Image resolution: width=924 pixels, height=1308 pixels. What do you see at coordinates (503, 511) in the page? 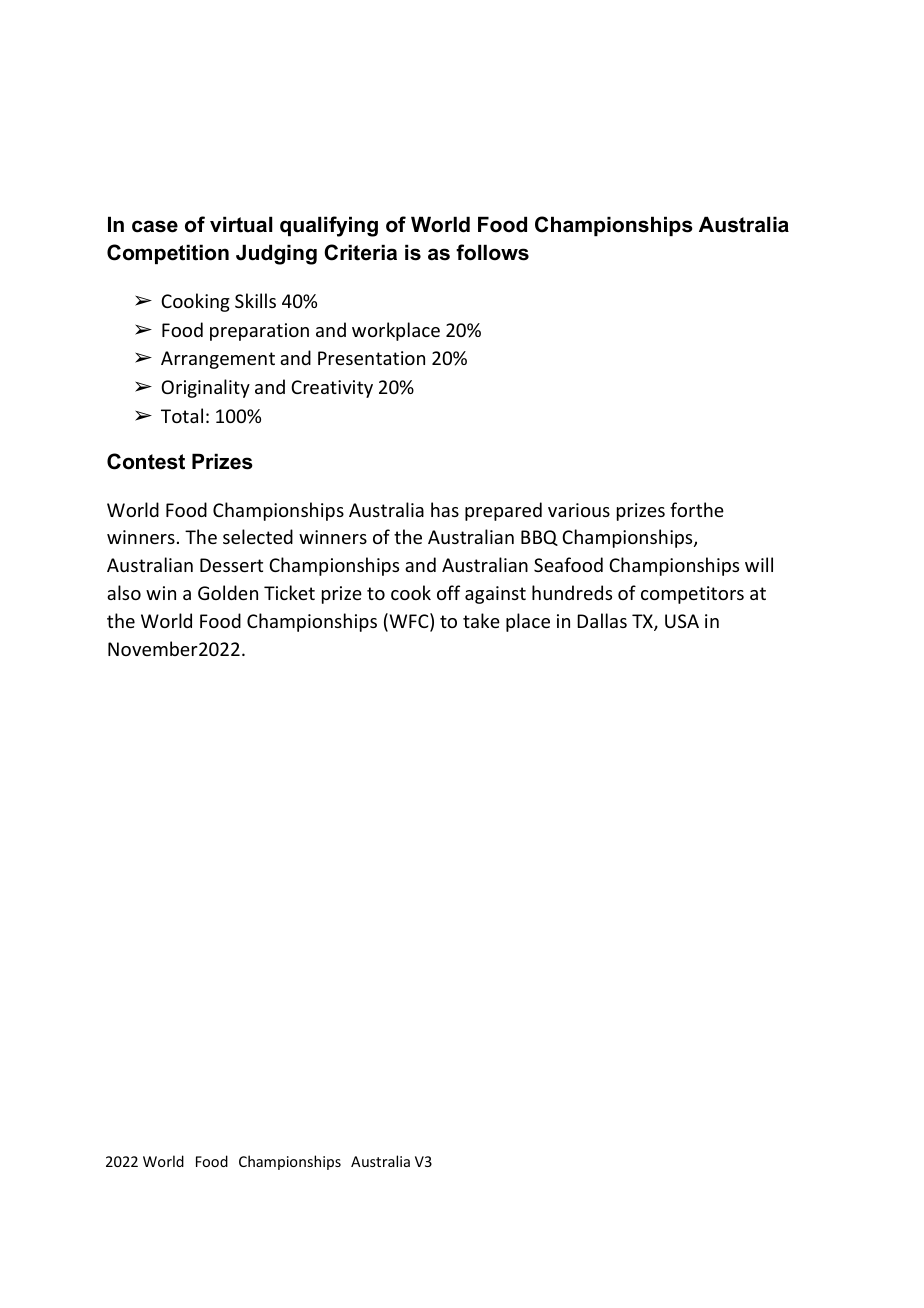
I see `prepared` at bounding box center [503, 511].
